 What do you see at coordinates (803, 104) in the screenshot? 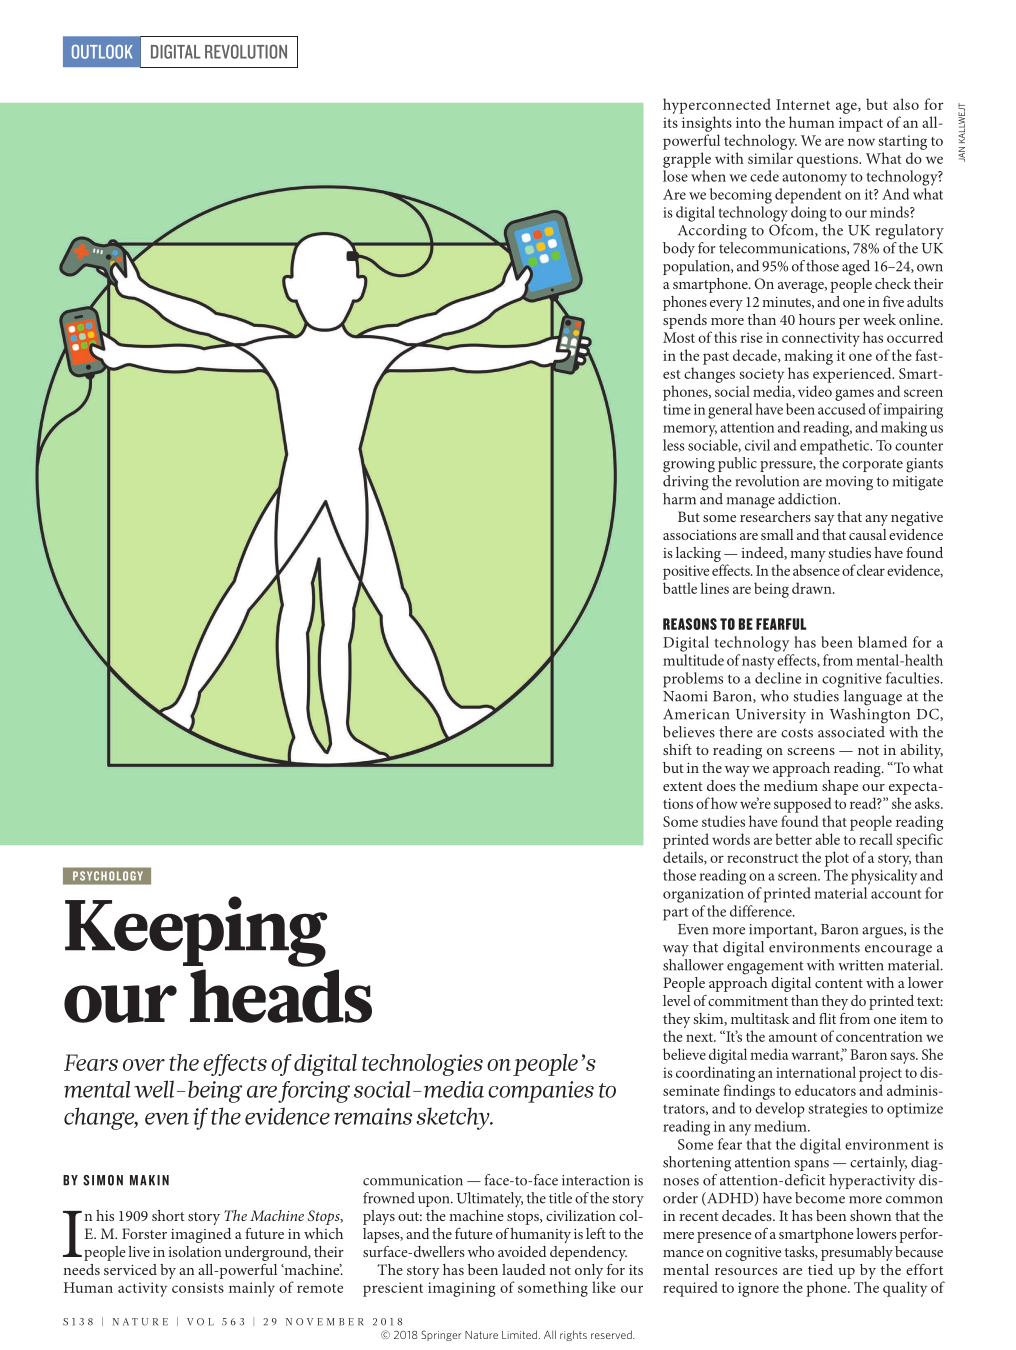
I see `Internet` at bounding box center [803, 104].
